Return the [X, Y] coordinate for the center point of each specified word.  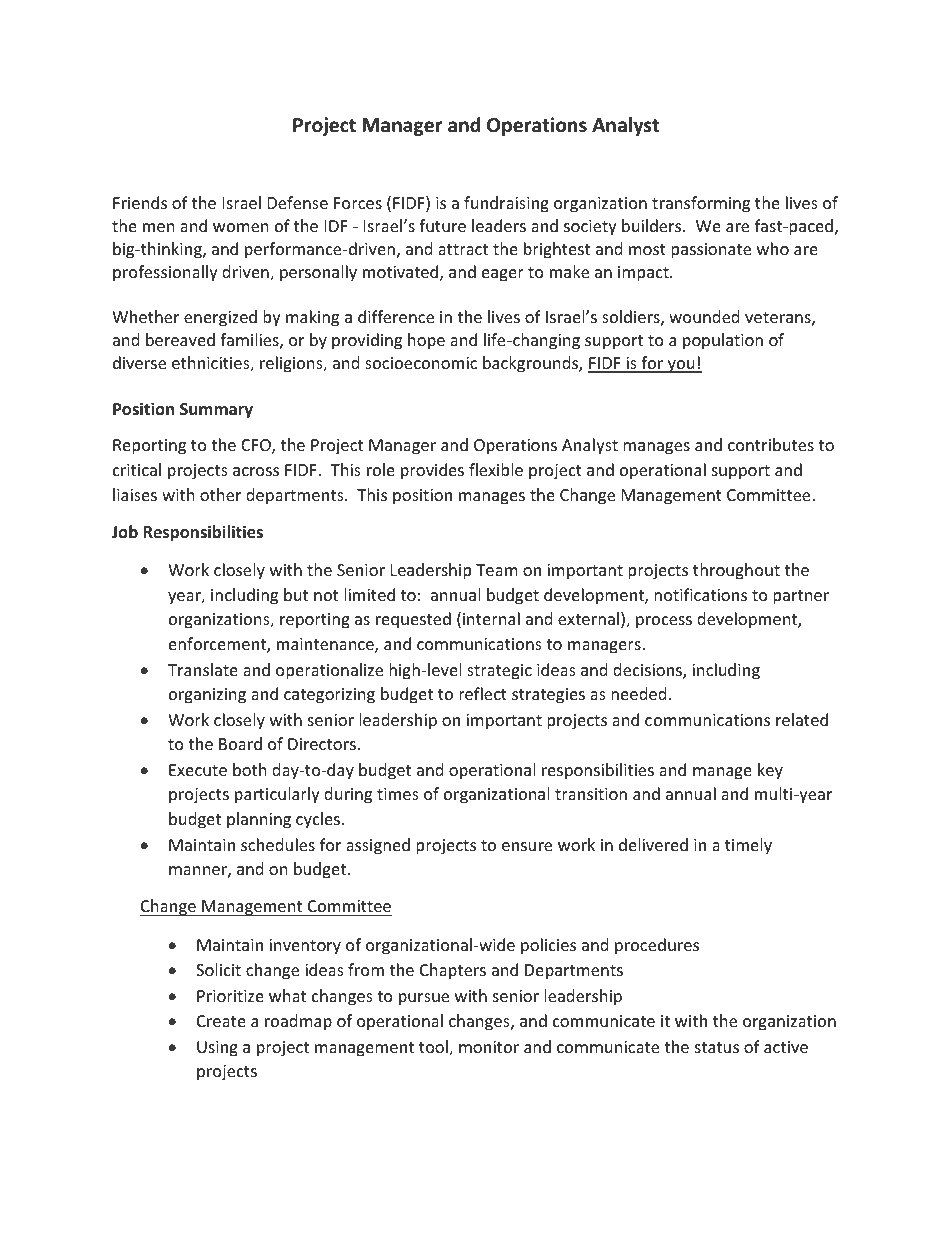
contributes [771, 444]
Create [221, 1021]
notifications [700, 594]
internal [491, 618]
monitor [489, 1047]
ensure [527, 846]
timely [748, 846]
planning [259, 820]
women [241, 227]
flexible [496, 469]
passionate [711, 251]
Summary [216, 411]
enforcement [218, 645]
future [442, 225]
